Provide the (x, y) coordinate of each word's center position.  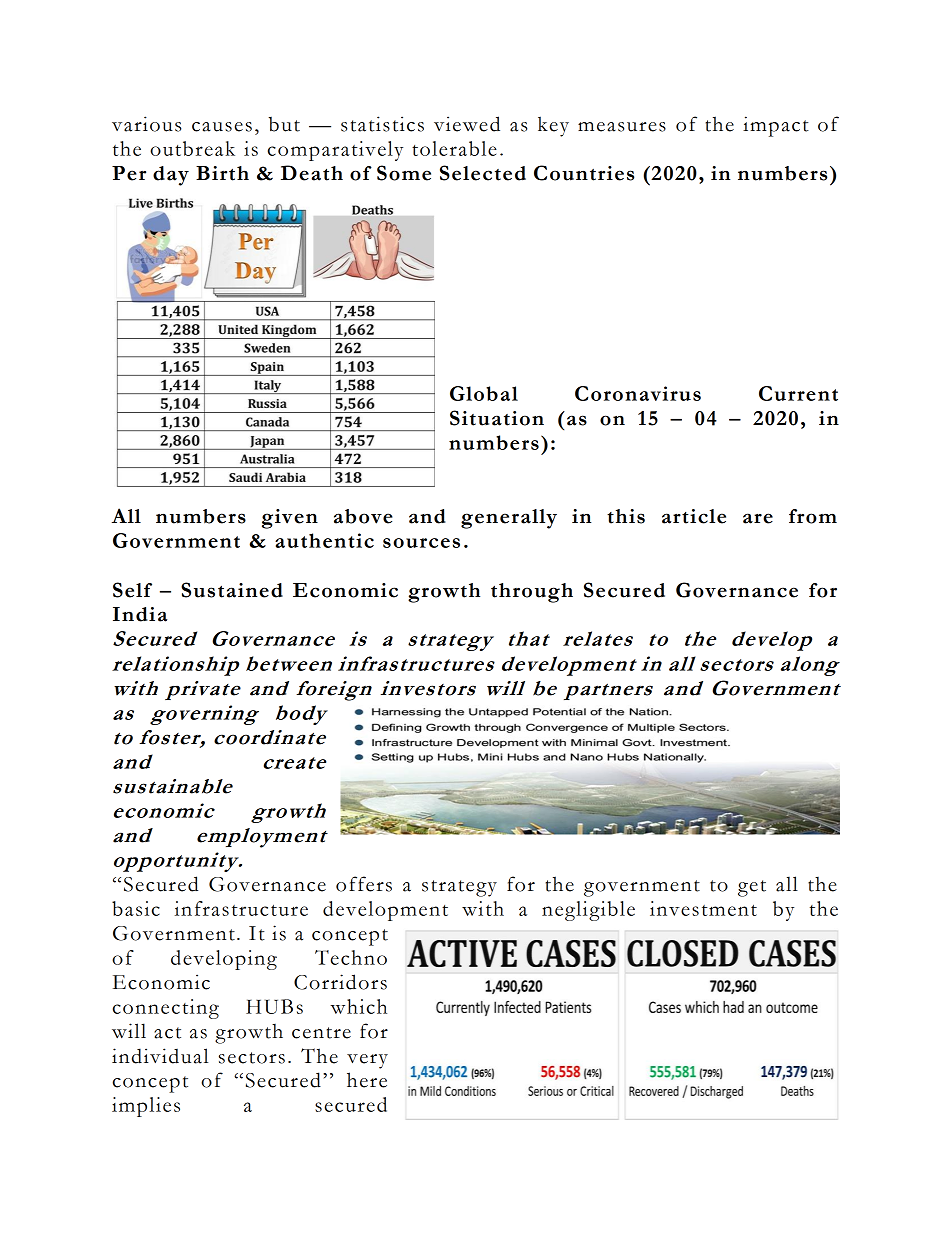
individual (160, 1056)
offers (364, 884)
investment (703, 908)
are (758, 518)
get (752, 888)
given (290, 519)
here (367, 1080)
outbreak (192, 148)
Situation (497, 418)
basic (136, 908)
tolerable (454, 148)
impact (776, 126)
